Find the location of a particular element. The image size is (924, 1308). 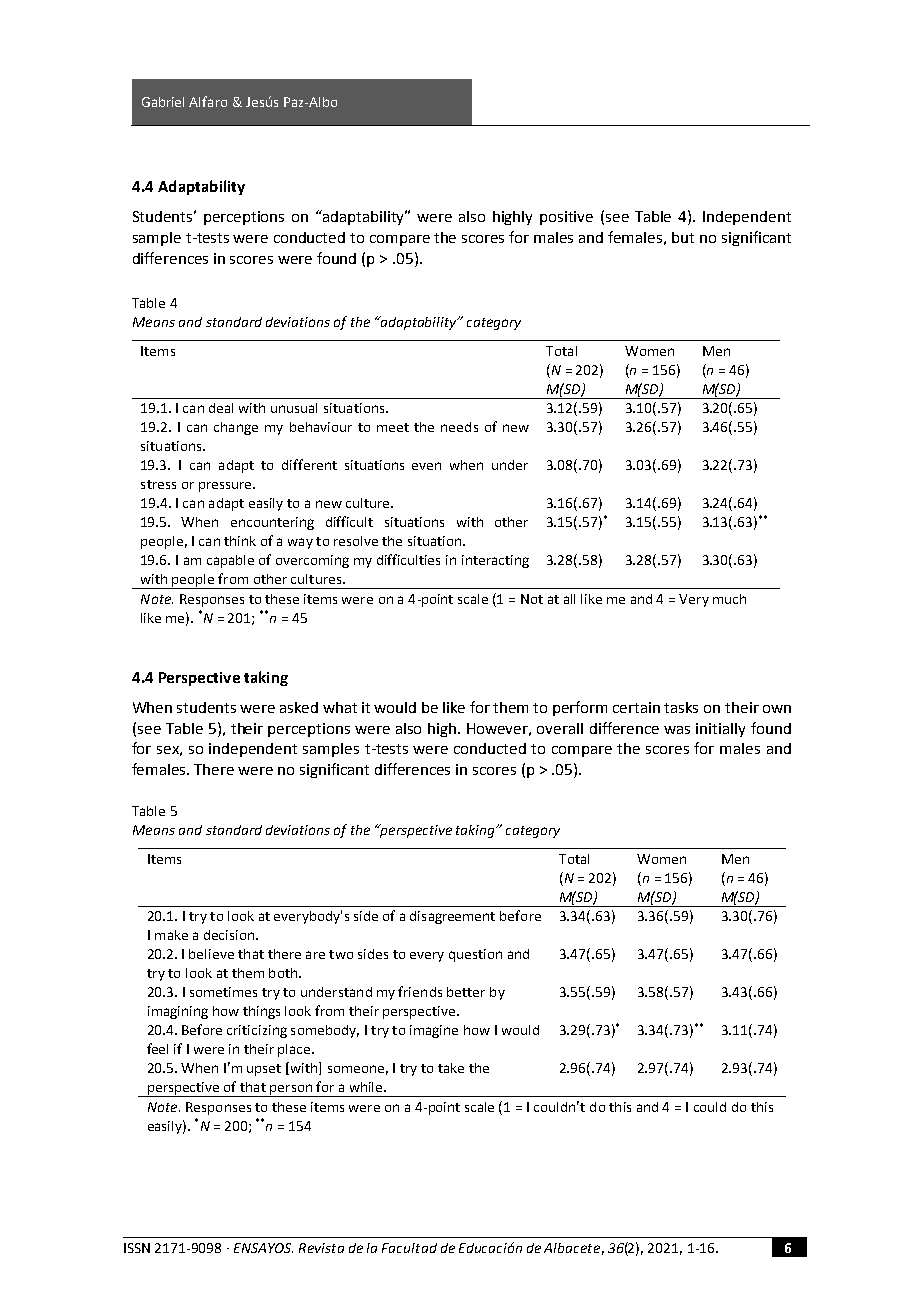

tasks is located at coordinates (681, 707).
